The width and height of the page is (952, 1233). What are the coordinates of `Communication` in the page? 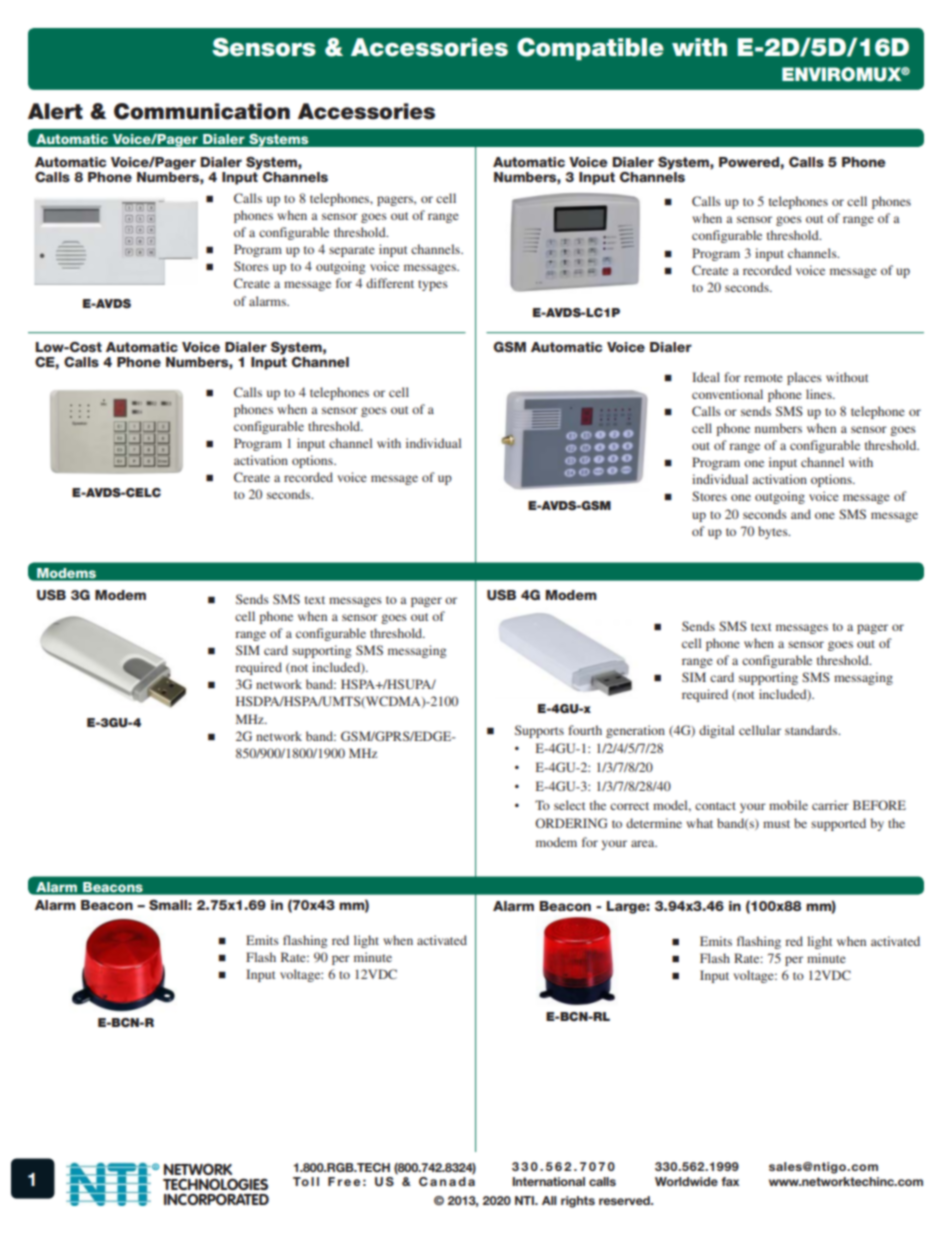 It's located at (202, 111).
